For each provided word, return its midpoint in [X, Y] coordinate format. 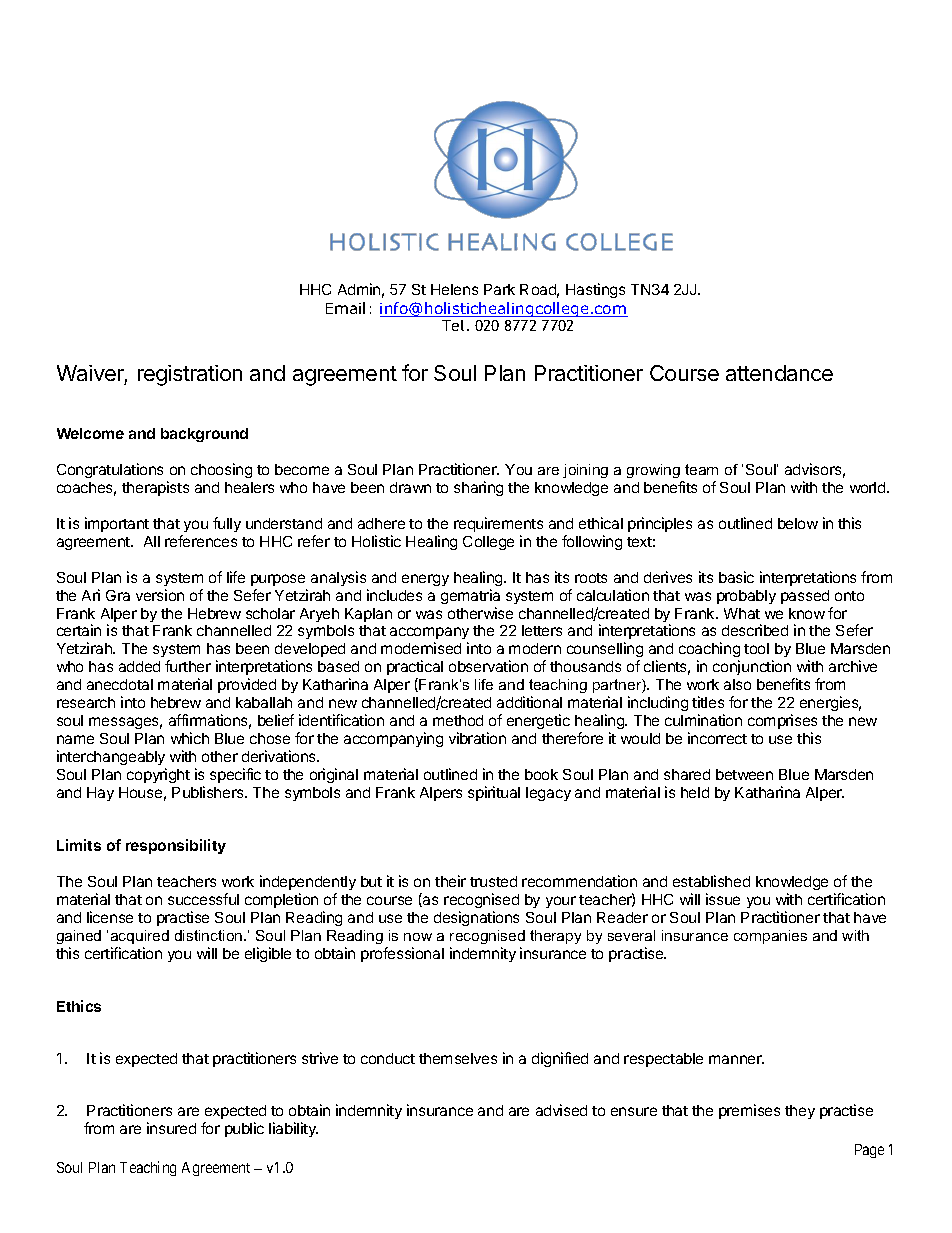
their [450, 881]
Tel [453, 325]
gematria [470, 596]
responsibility [176, 846]
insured [171, 1128]
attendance [779, 373]
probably [746, 597]
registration [190, 375]
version [160, 595]
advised [561, 1110]
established [711, 881]
